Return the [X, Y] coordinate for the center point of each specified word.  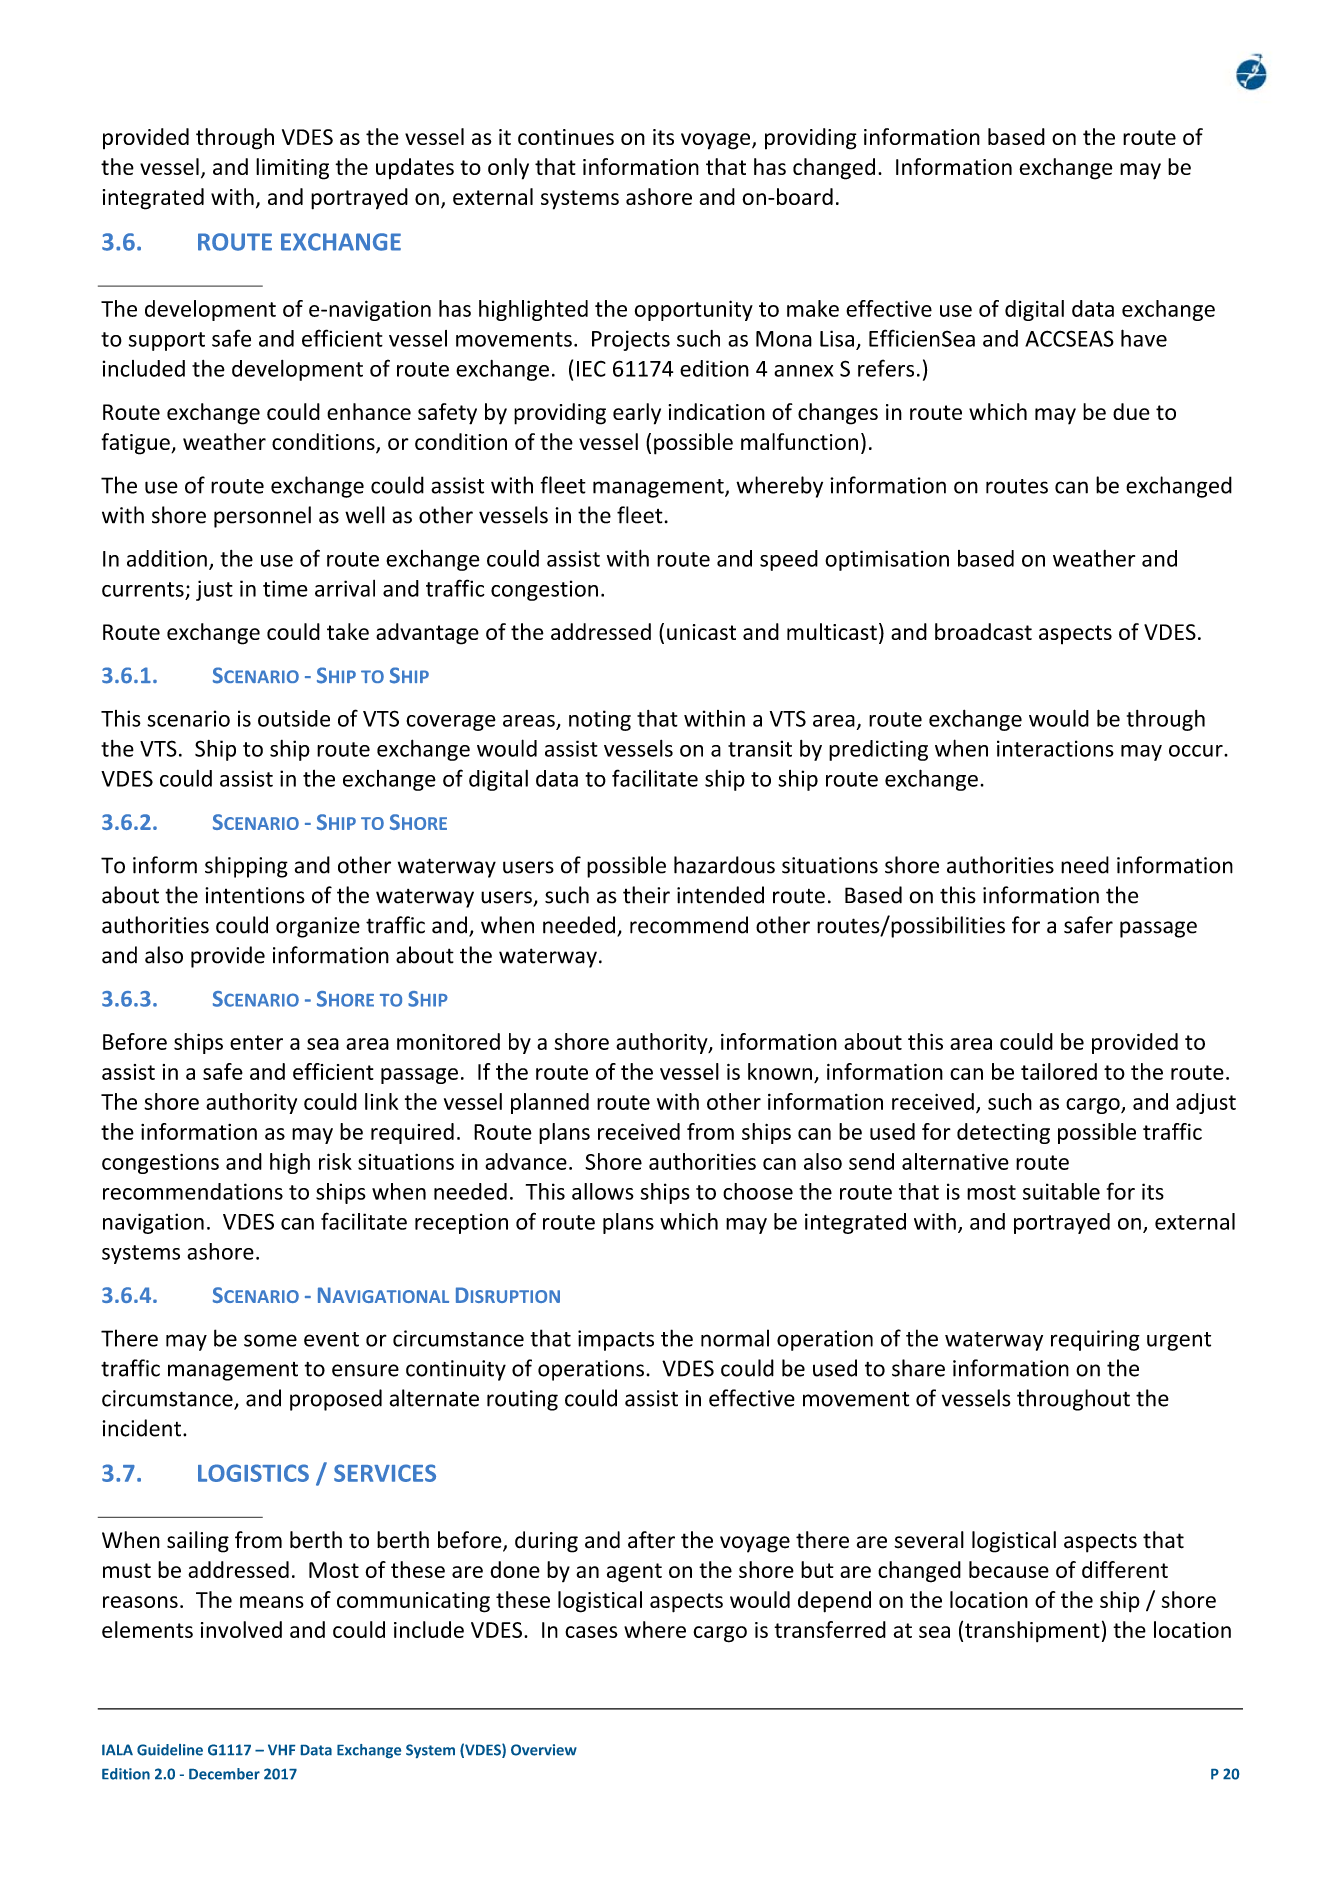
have [1144, 338]
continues [566, 137]
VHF [281, 1749]
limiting [292, 169]
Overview [544, 1750]
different [1125, 1569]
